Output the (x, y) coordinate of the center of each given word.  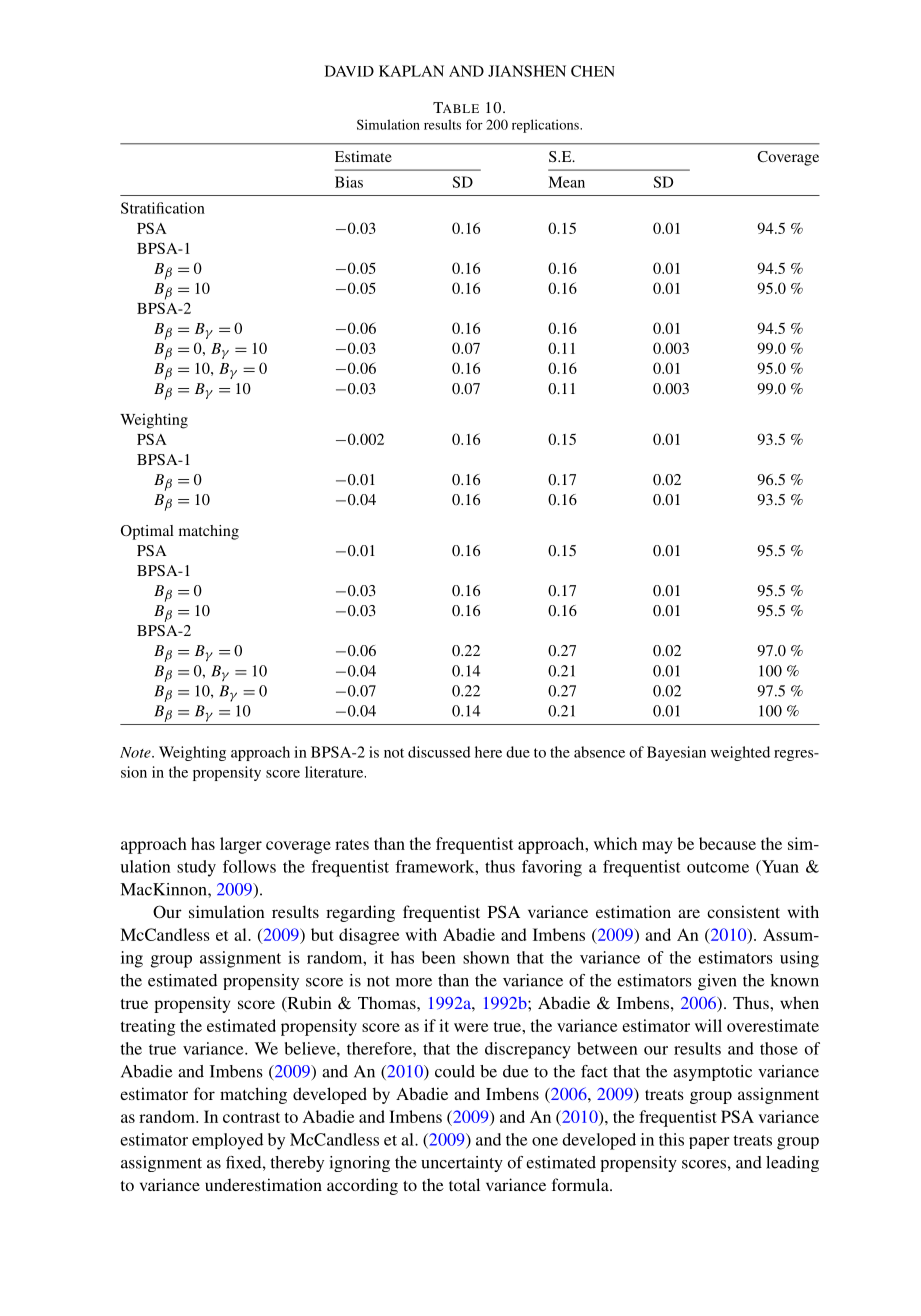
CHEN (592, 71)
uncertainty (462, 1164)
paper (709, 1143)
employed (227, 1141)
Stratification (163, 208)
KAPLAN (411, 71)
